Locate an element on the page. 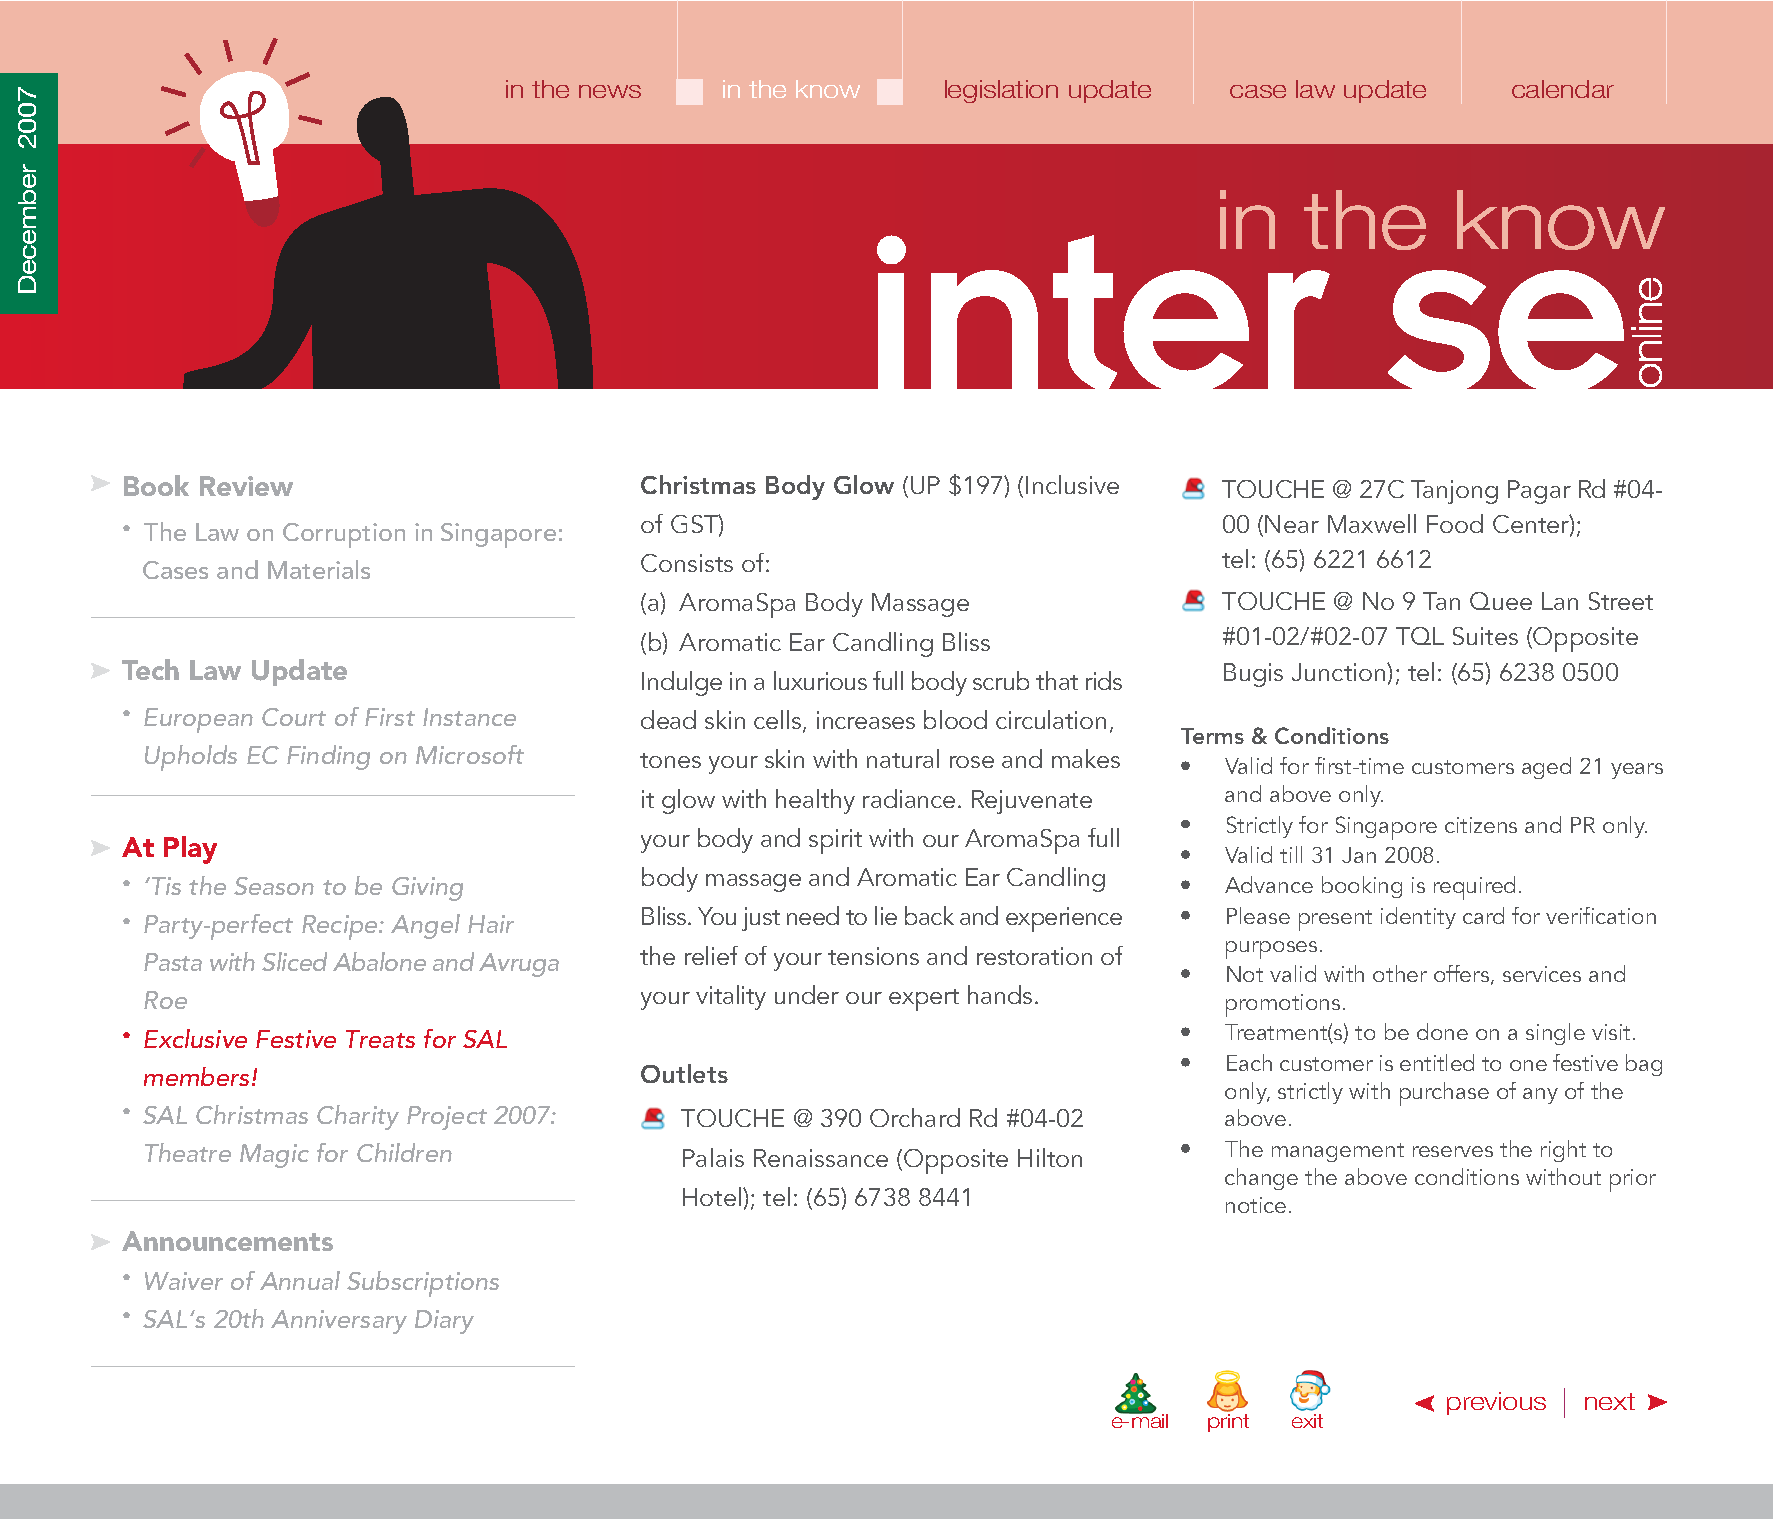 This image has height=1520, width=1773. Consists is located at coordinates (687, 563).
